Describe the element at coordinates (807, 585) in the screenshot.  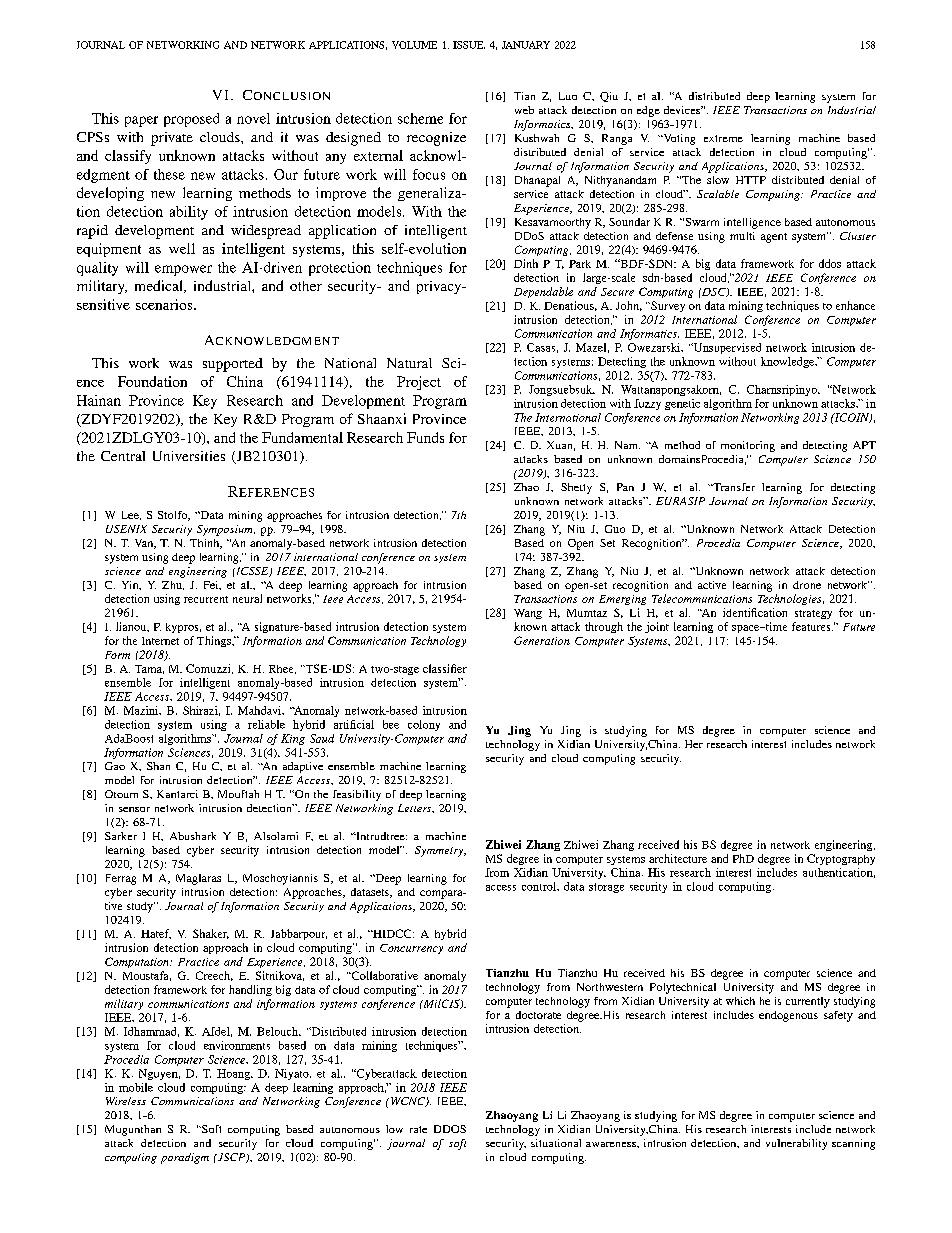
I see `drone` at that location.
